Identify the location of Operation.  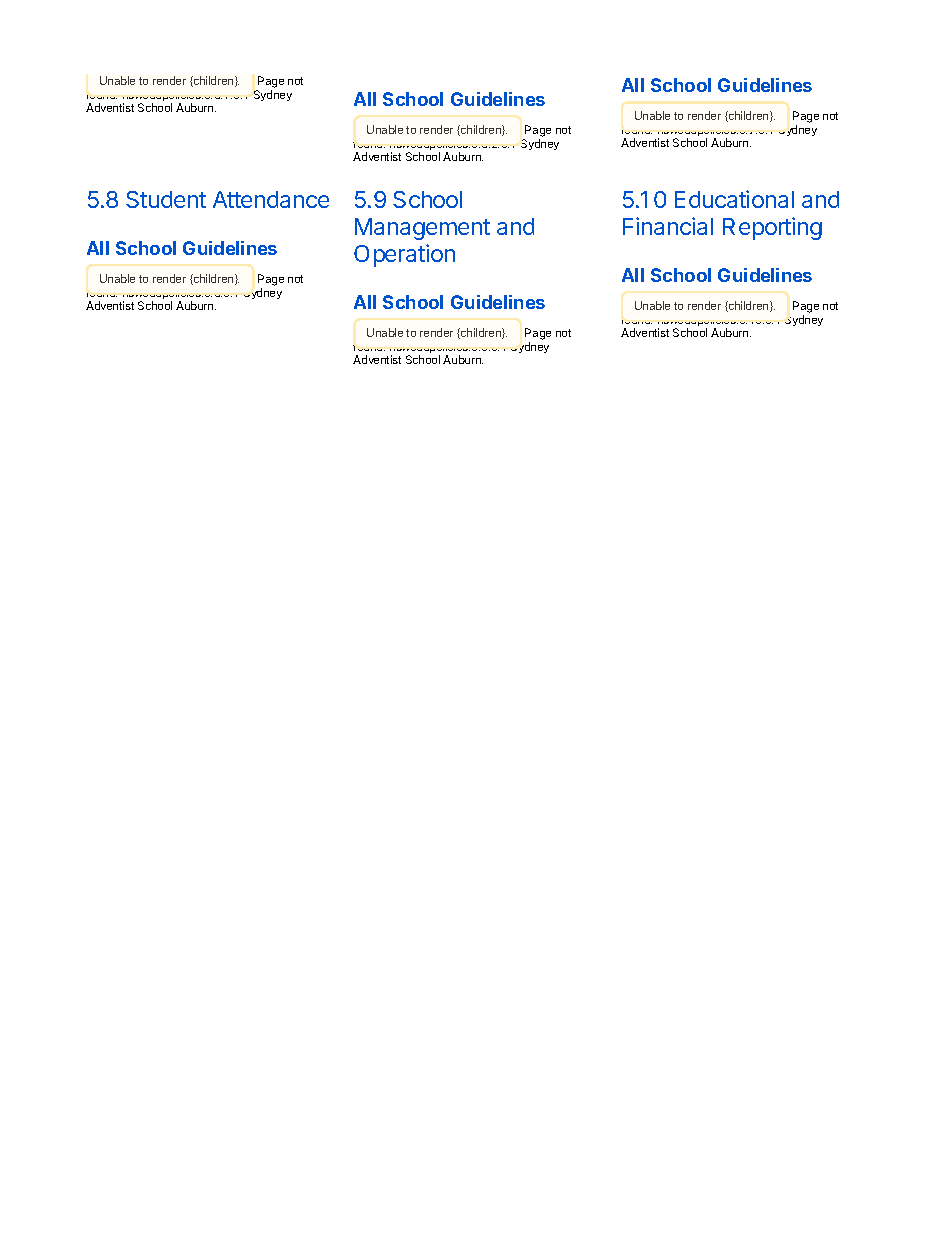
(404, 255).
